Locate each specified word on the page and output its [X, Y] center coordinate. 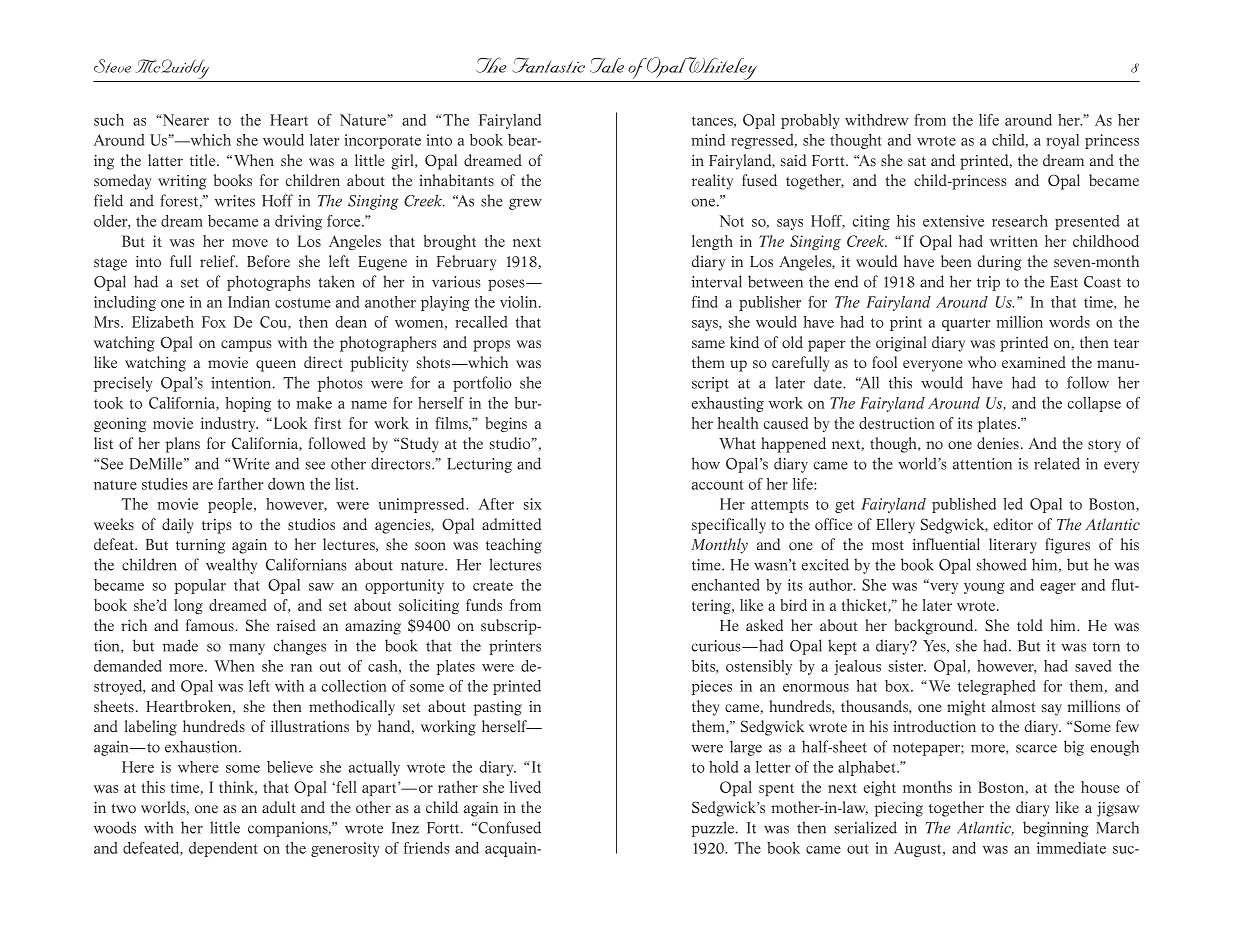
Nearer [185, 120]
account [717, 485]
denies [998, 443]
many [247, 649]
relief [219, 261]
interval [717, 281]
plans [183, 445]
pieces [712, 687]
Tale [607, 65]
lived [525, 787]
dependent [223, 849]
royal [1062, 141]
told [1030, 625]
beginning [1056, 829]
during [1000, 263]
